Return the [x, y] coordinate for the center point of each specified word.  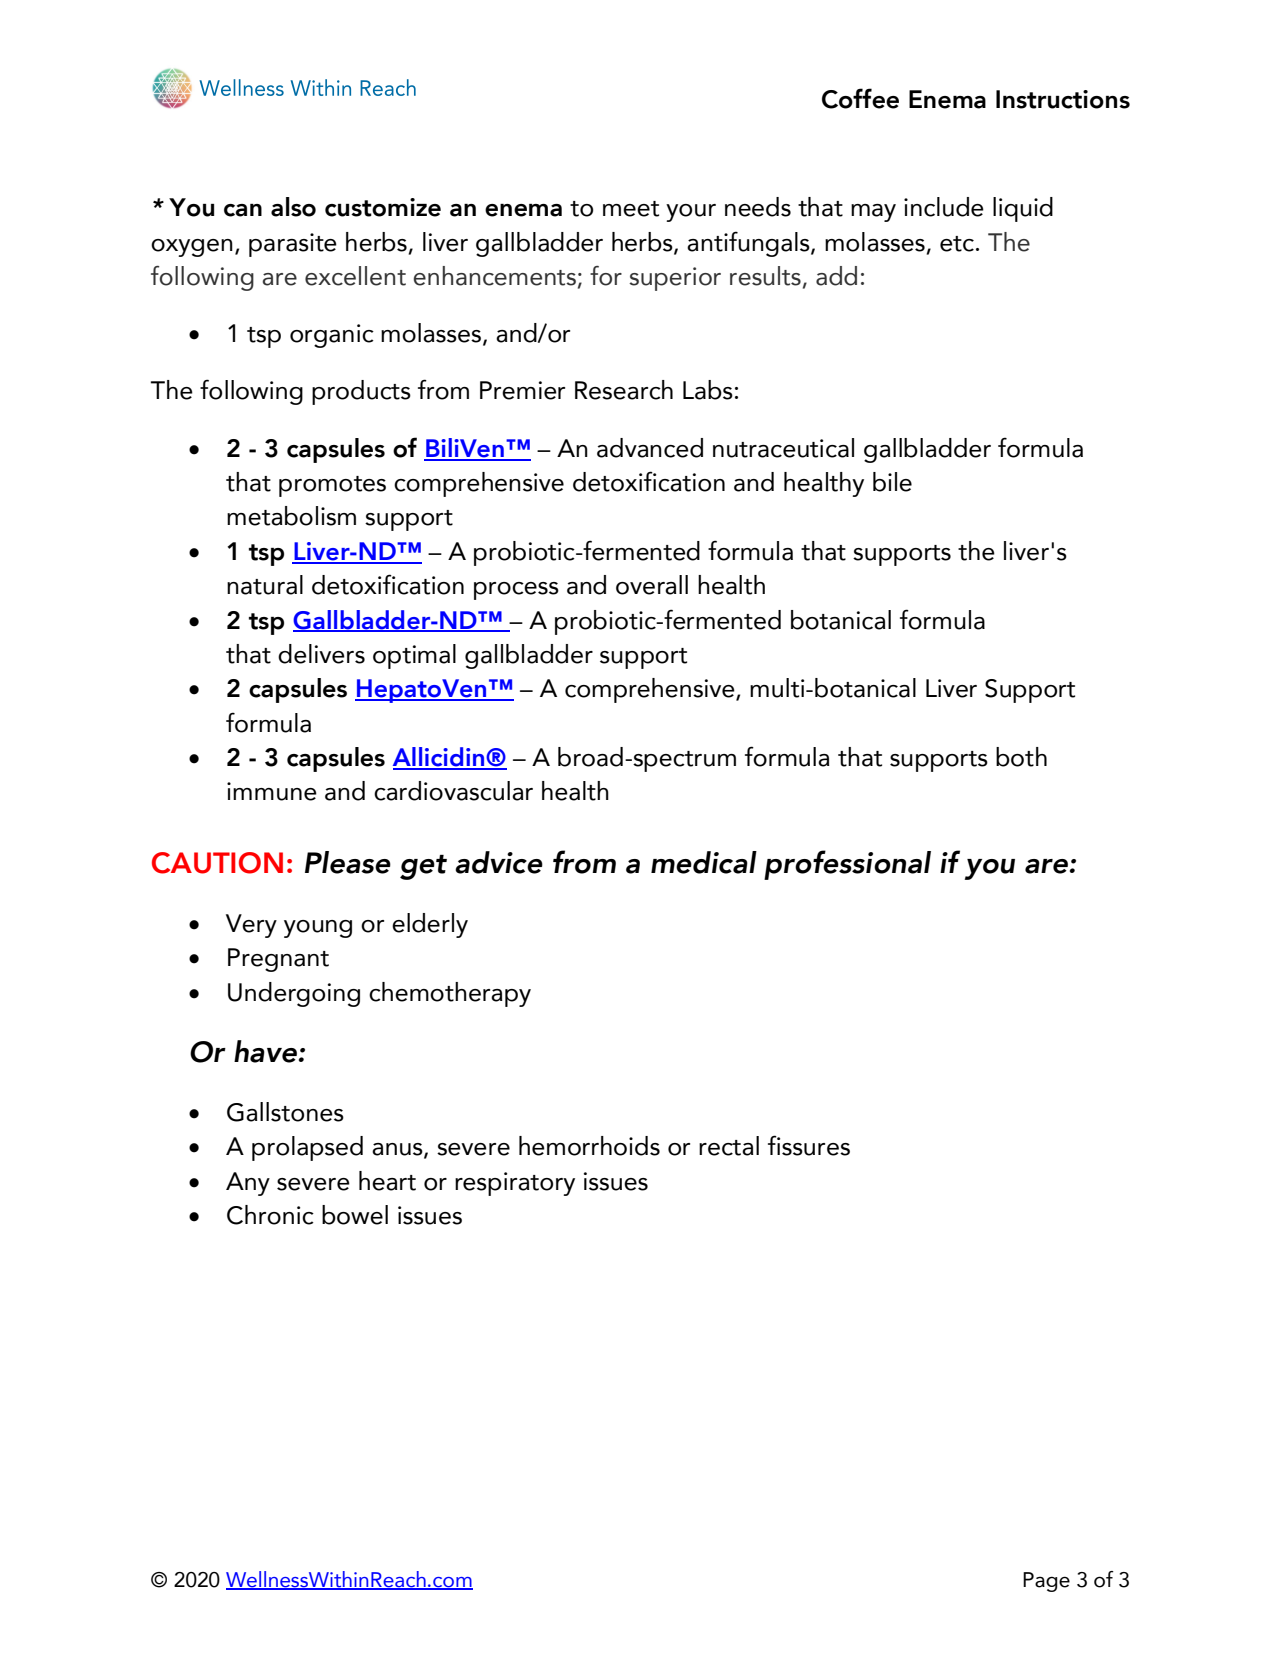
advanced [650, 448]
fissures [809, 1145]
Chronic [270, 1215]
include [944, 207]
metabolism [291, 516]
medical [704, 862]
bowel [355, 1215]
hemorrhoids [589, 1146]
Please [348, 862]
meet [631, 209]
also [293, 207]
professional [847, 865]
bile [892, 482]
